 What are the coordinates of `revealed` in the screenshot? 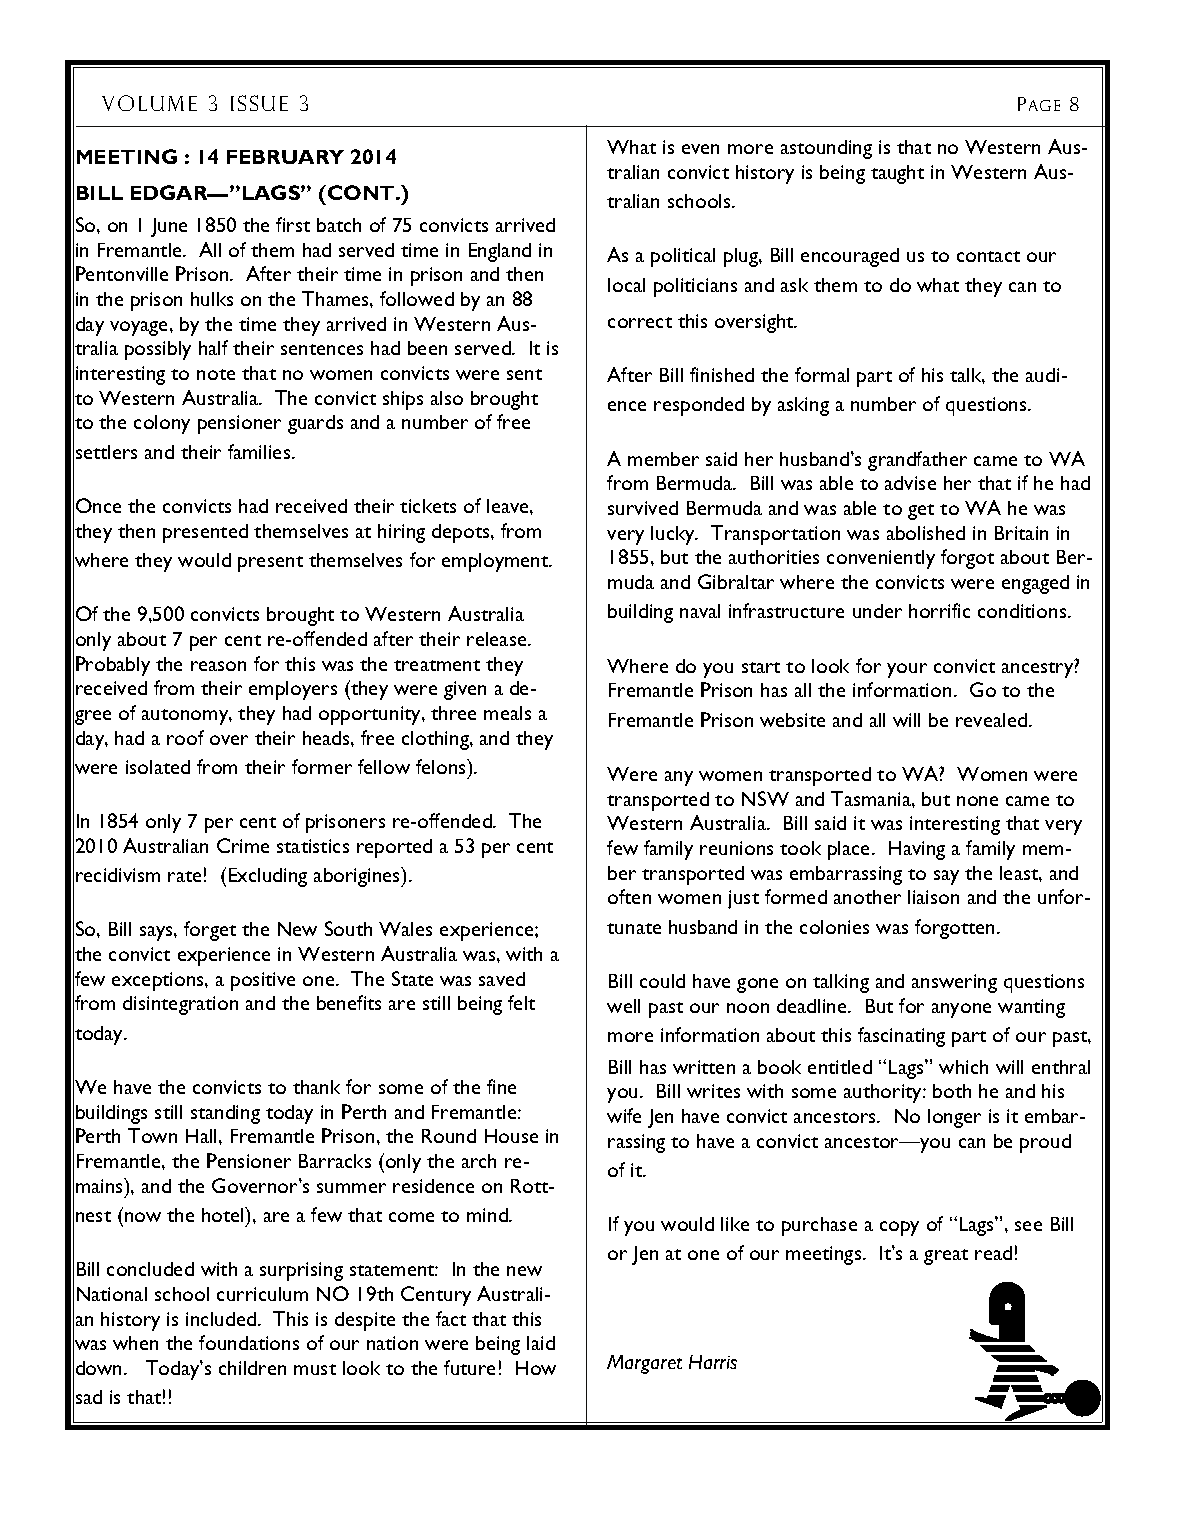 It's located at (991, 720).
